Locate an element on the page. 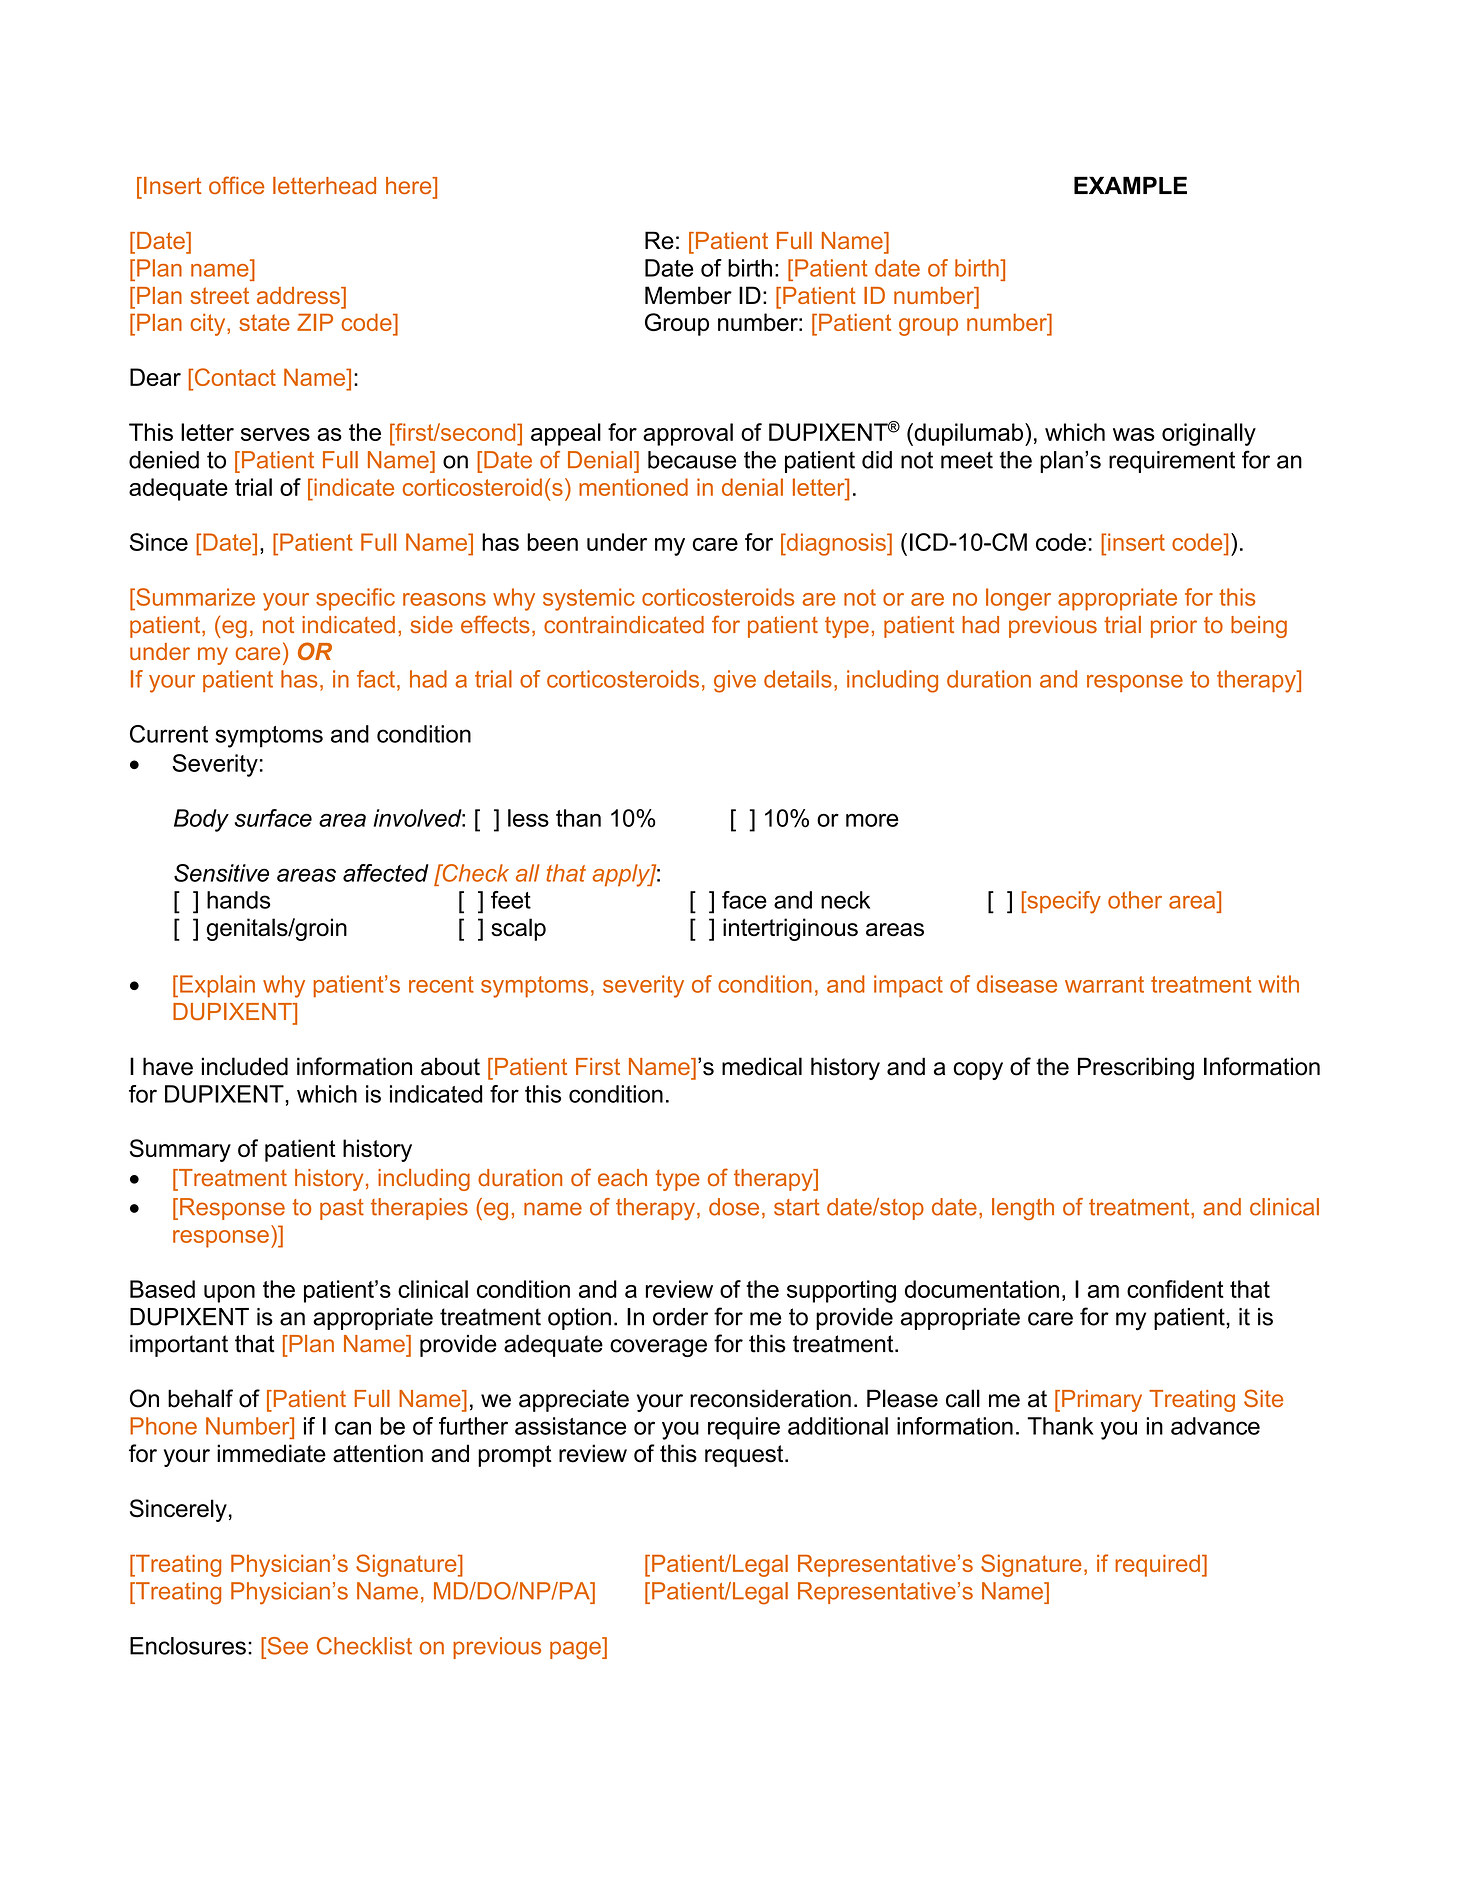 The width and height of the image is (1459, 1889). medical is located at coordinates (762, 1066).
